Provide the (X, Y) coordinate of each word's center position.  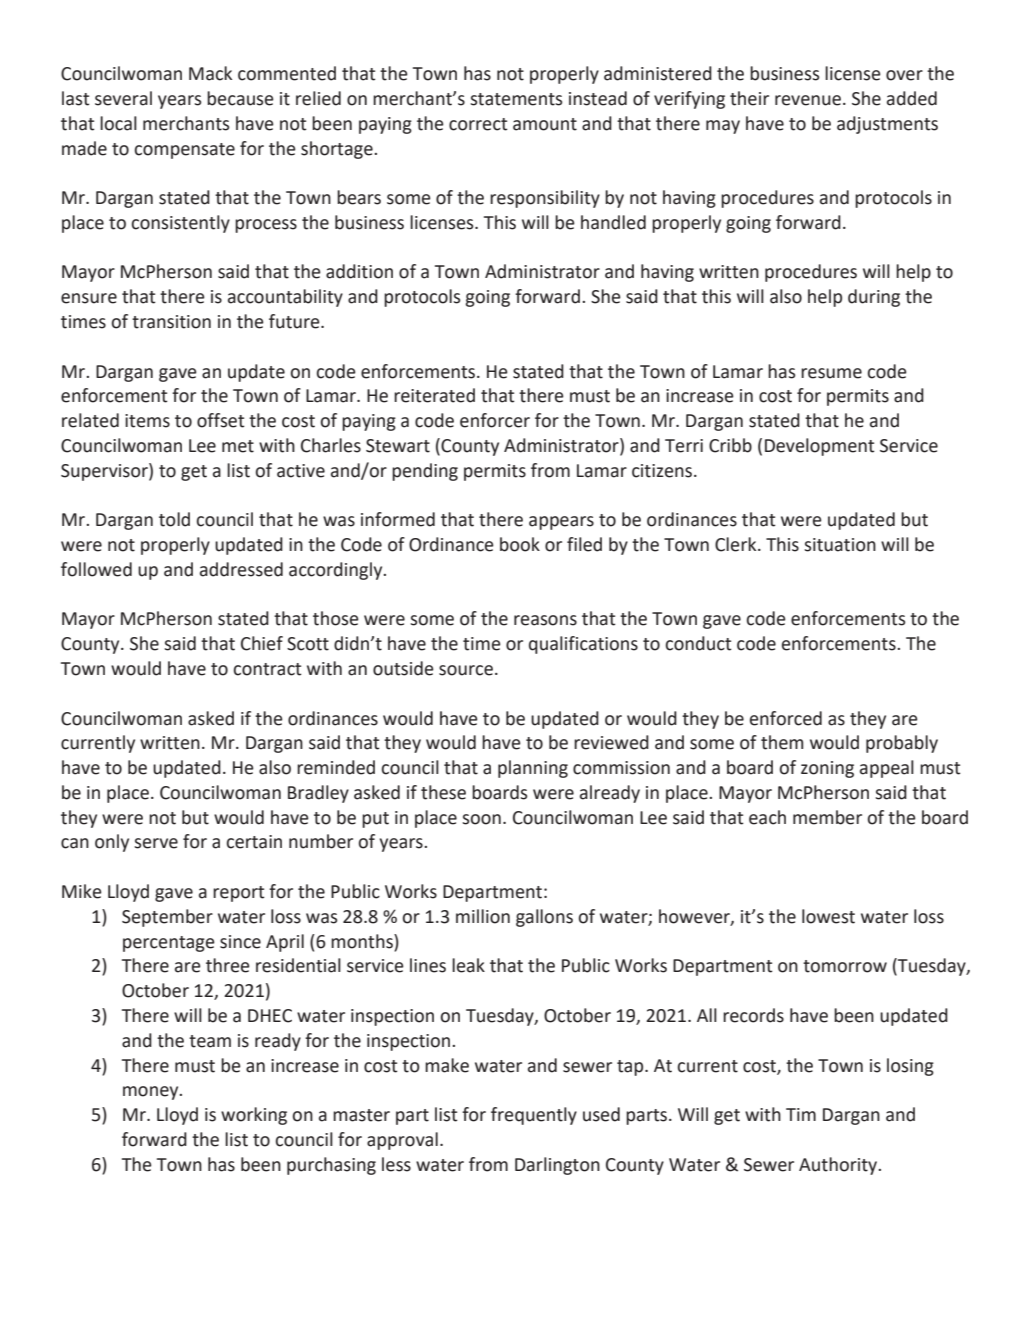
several (123, 98)
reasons (545, 620)
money (152, 1093)
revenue (808, 100)
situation (840, 545)
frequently (534, 1116)
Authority (839, 1166)
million (483, 916)
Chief (262, 643)
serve (156, 843)
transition (171, 322)
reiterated (434, 395)
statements (516, 99)
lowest (828, 916)
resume (831, 373)
